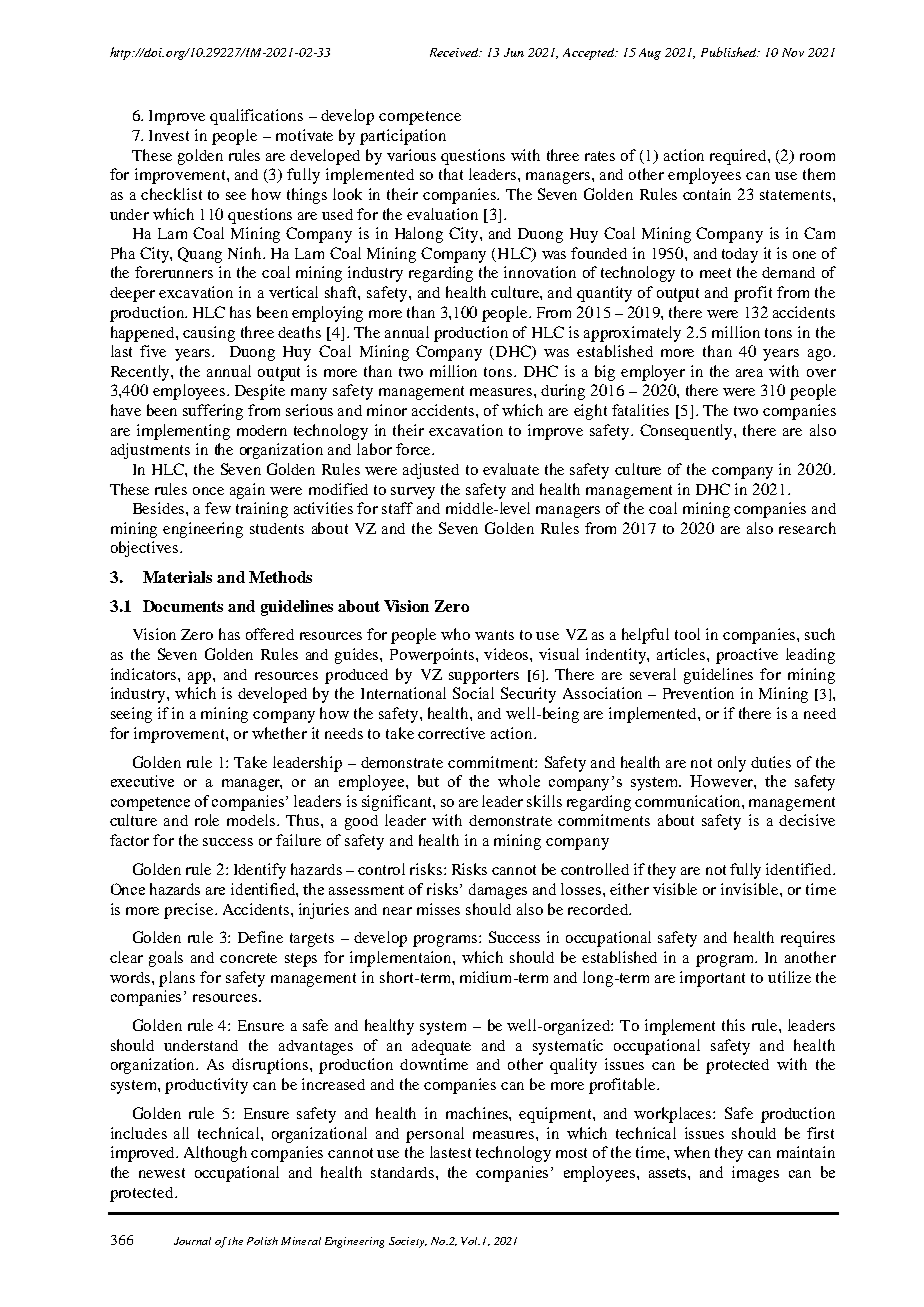 Image resolution: width=924 pixels, height=1307 pixels. What do you see at coordinates (256, 117) in the page?
I see `qualifications` at bounding box center [256, 117].
